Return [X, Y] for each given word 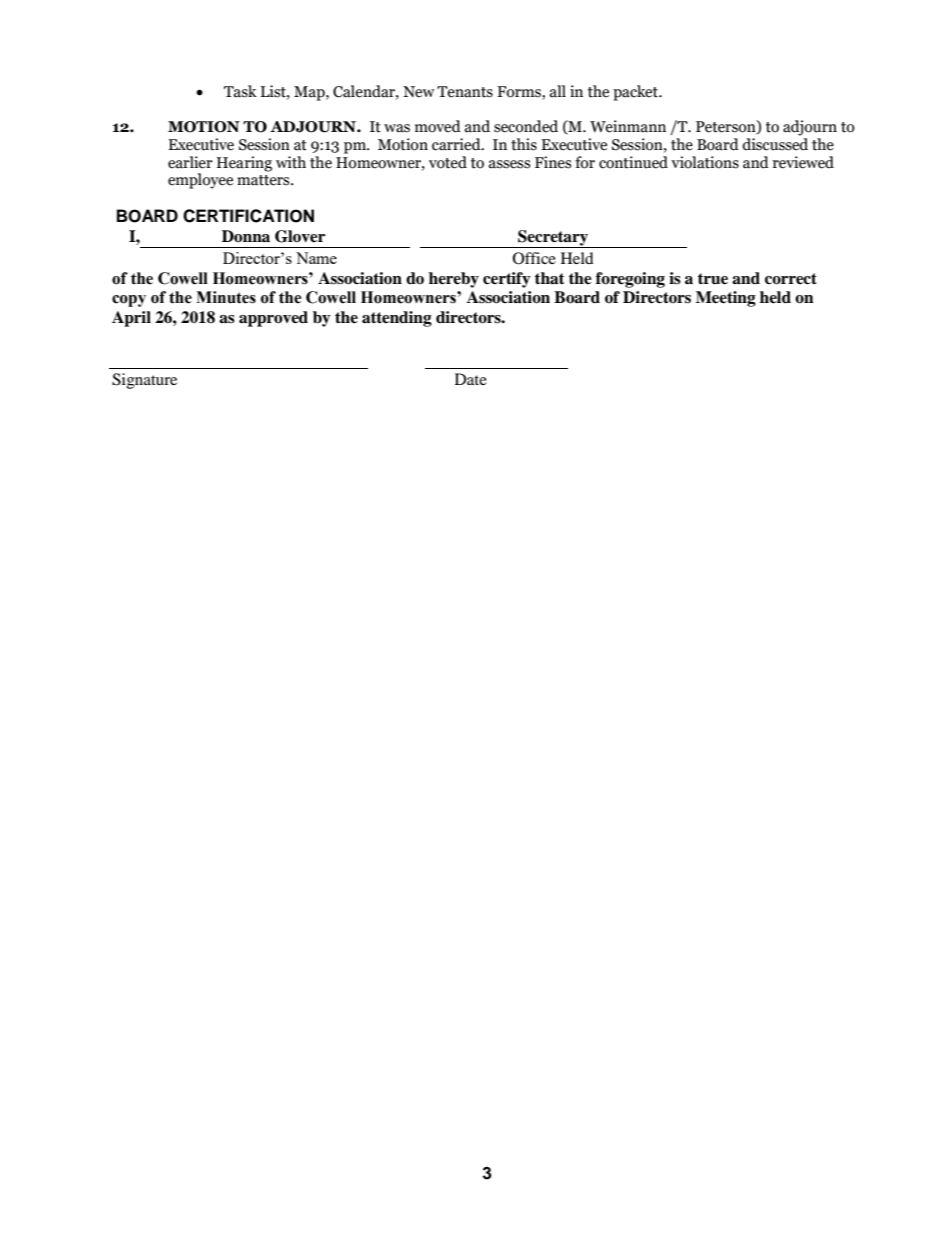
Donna [246, 236]
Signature [144, 381]
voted [448, 162]
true [713, 279]
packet [636, 93]
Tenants [465, 92]
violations [705, 162]
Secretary [553, 239]
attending [397, 319]
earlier [190, 162]
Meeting [726, 299]
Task [240, 91]
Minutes [226, 297]
